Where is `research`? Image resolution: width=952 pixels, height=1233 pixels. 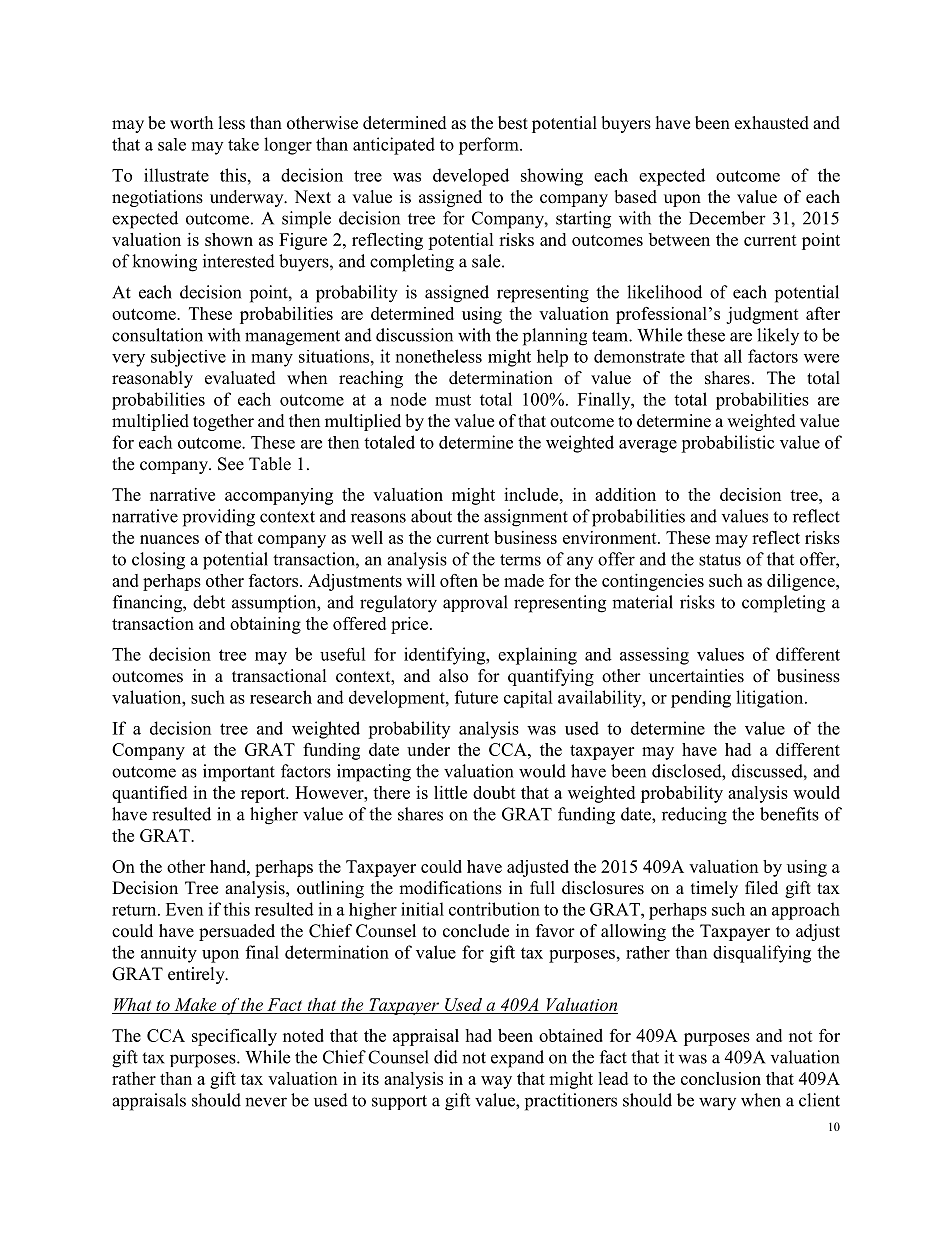
research is located at coordinates (281, 697).
